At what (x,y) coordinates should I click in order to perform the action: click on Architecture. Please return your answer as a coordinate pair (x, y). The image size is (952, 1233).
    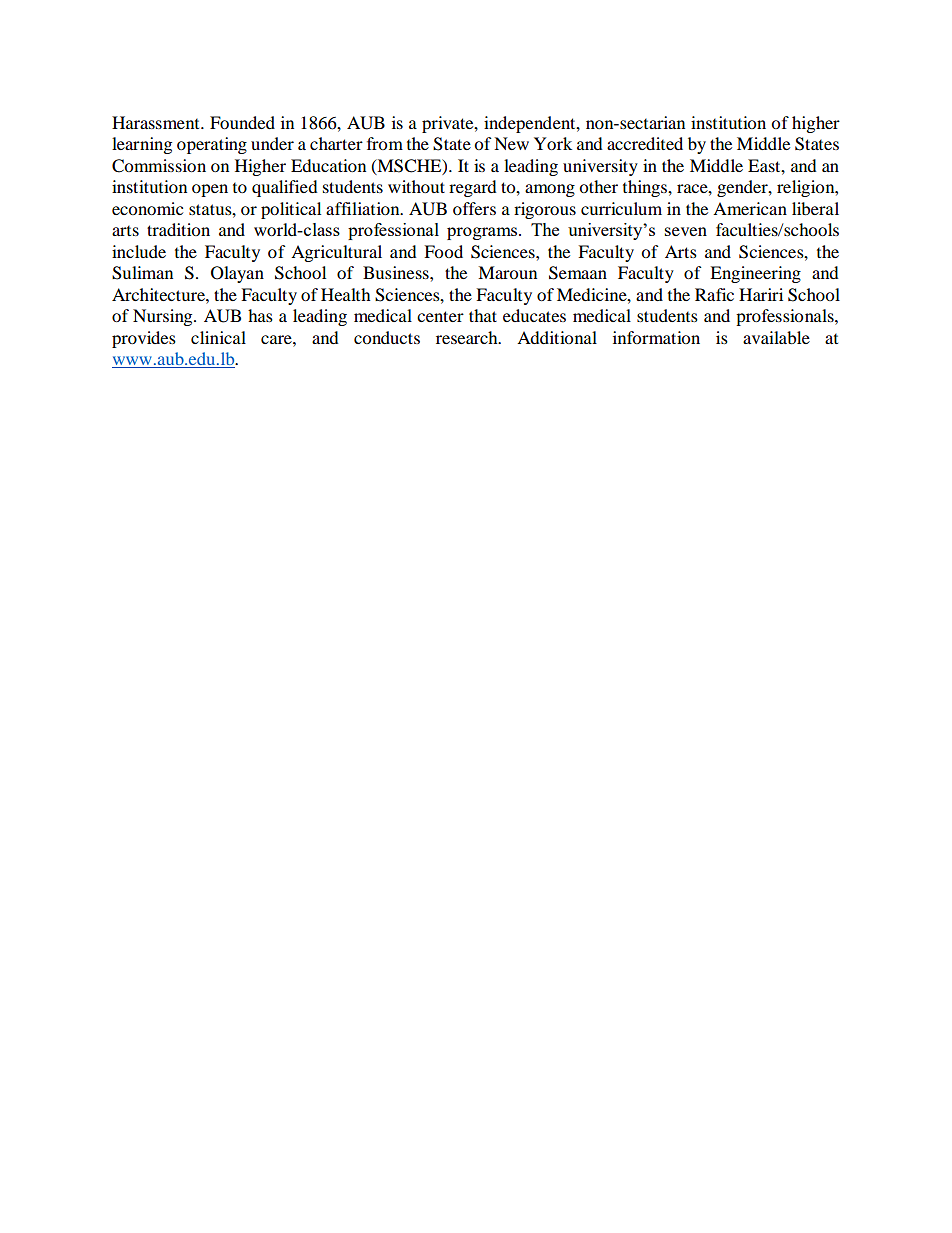
    Looking at the image, I should click on (159, 294).
